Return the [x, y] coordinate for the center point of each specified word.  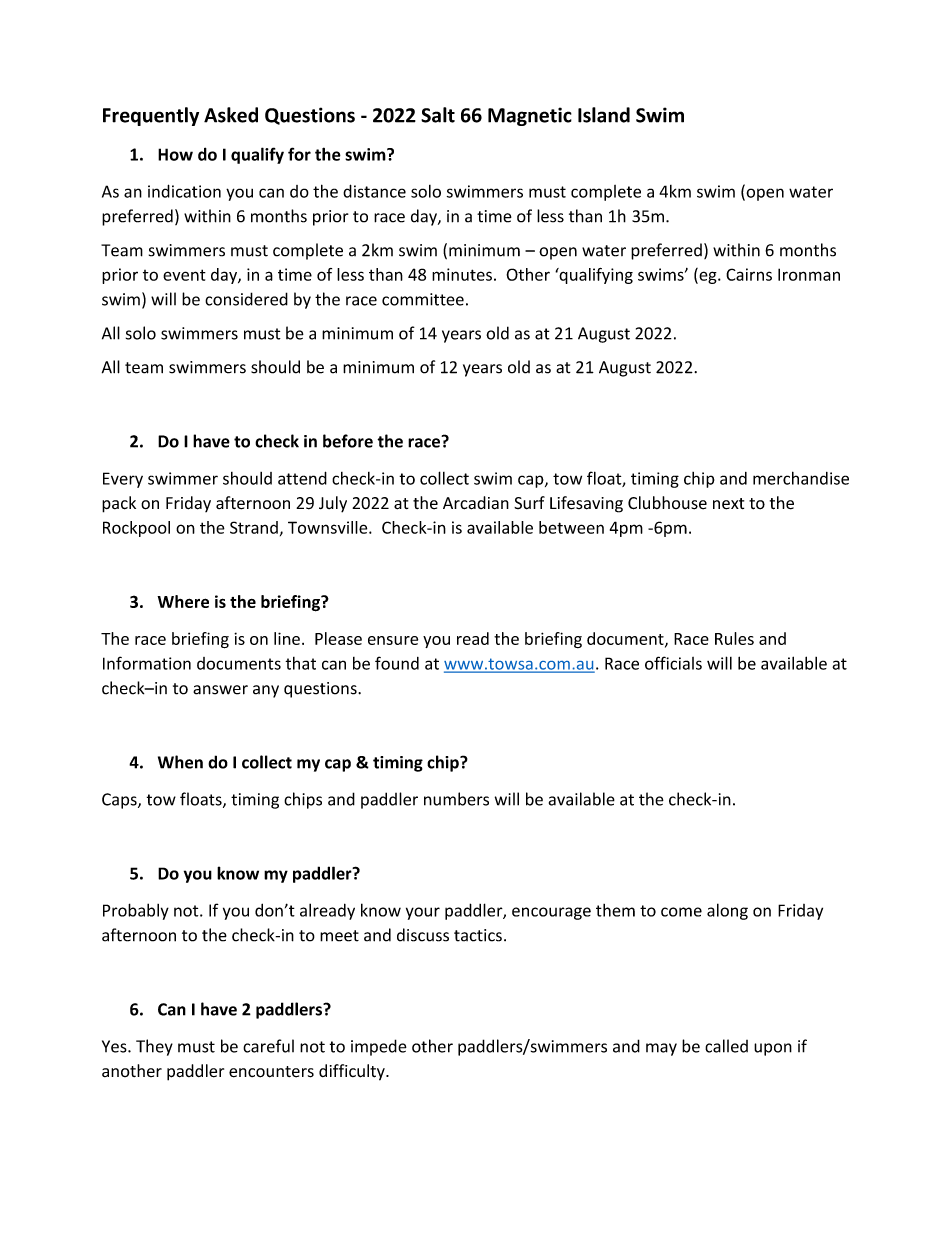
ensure [393, 640]
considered [246, 299]
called [726, 1046]
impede [379, 1047]
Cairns [749, 274]
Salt [438, 115]
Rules [734, 638]
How [175, 154]
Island [604, 115]
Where [183, 601]
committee [423, 299]
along [727, 911]
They [154, 1047]
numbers [456, 799]
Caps [120, 801]
